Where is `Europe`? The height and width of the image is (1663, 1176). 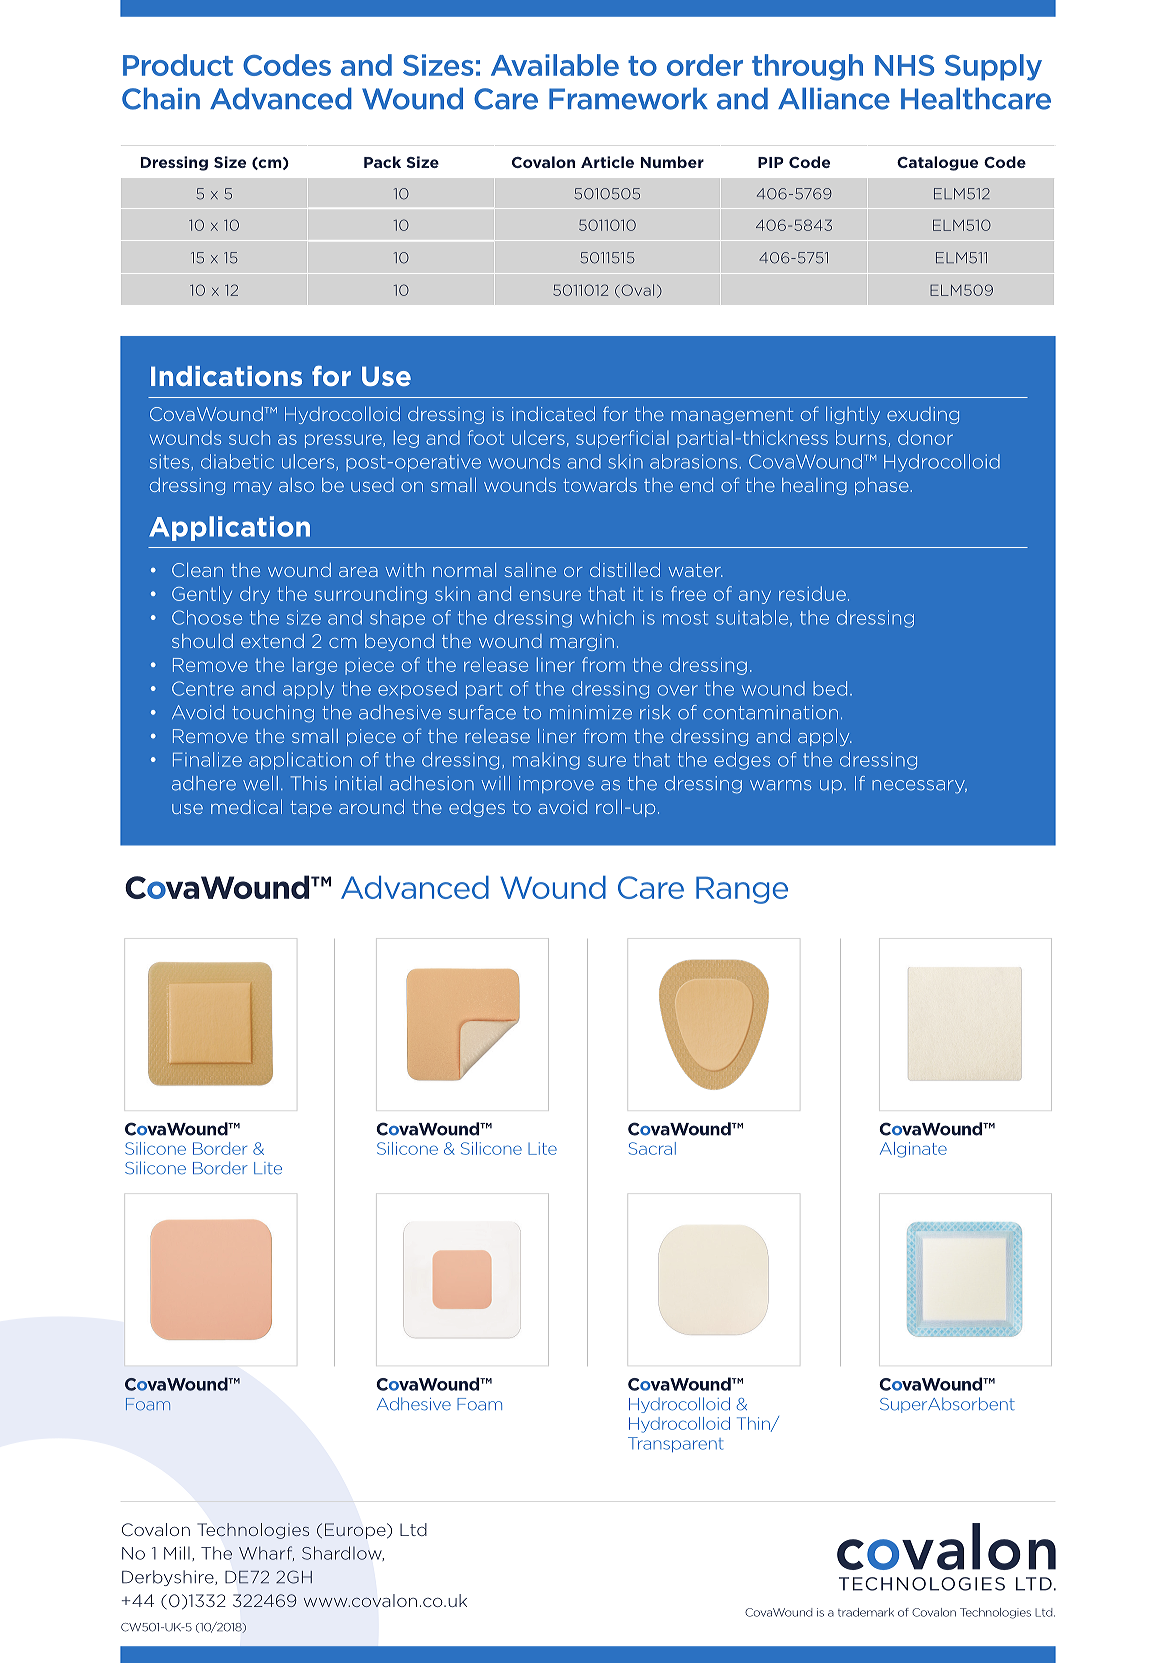
Europe is located at coordinates (356, 1531).
